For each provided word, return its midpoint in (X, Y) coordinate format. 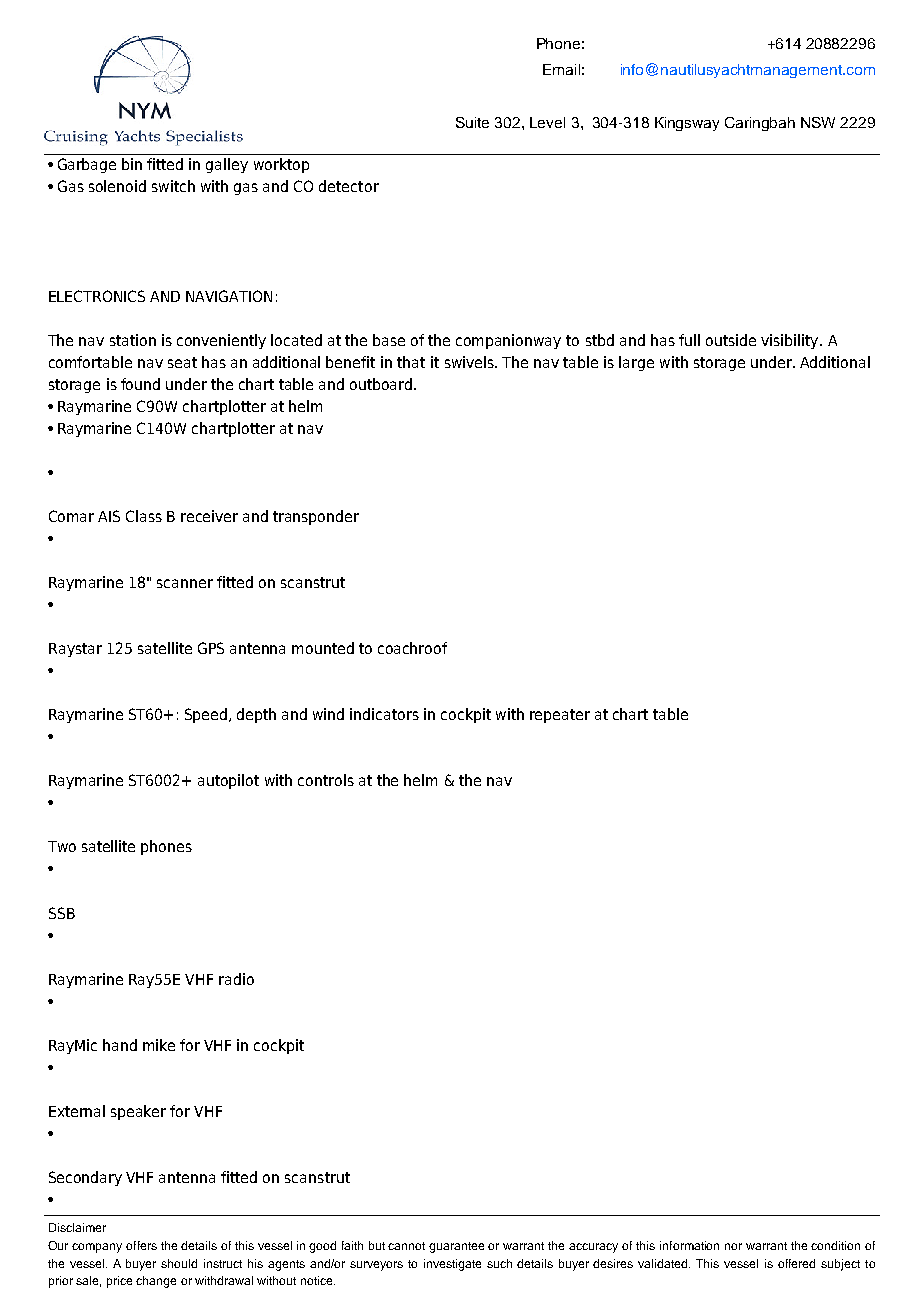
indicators (384, 714)
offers (141, 1245)
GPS (211, 648)
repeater (560, 716)
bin (132, 164)
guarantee (456, 1247)
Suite (472, 122)
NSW (818, 122)
